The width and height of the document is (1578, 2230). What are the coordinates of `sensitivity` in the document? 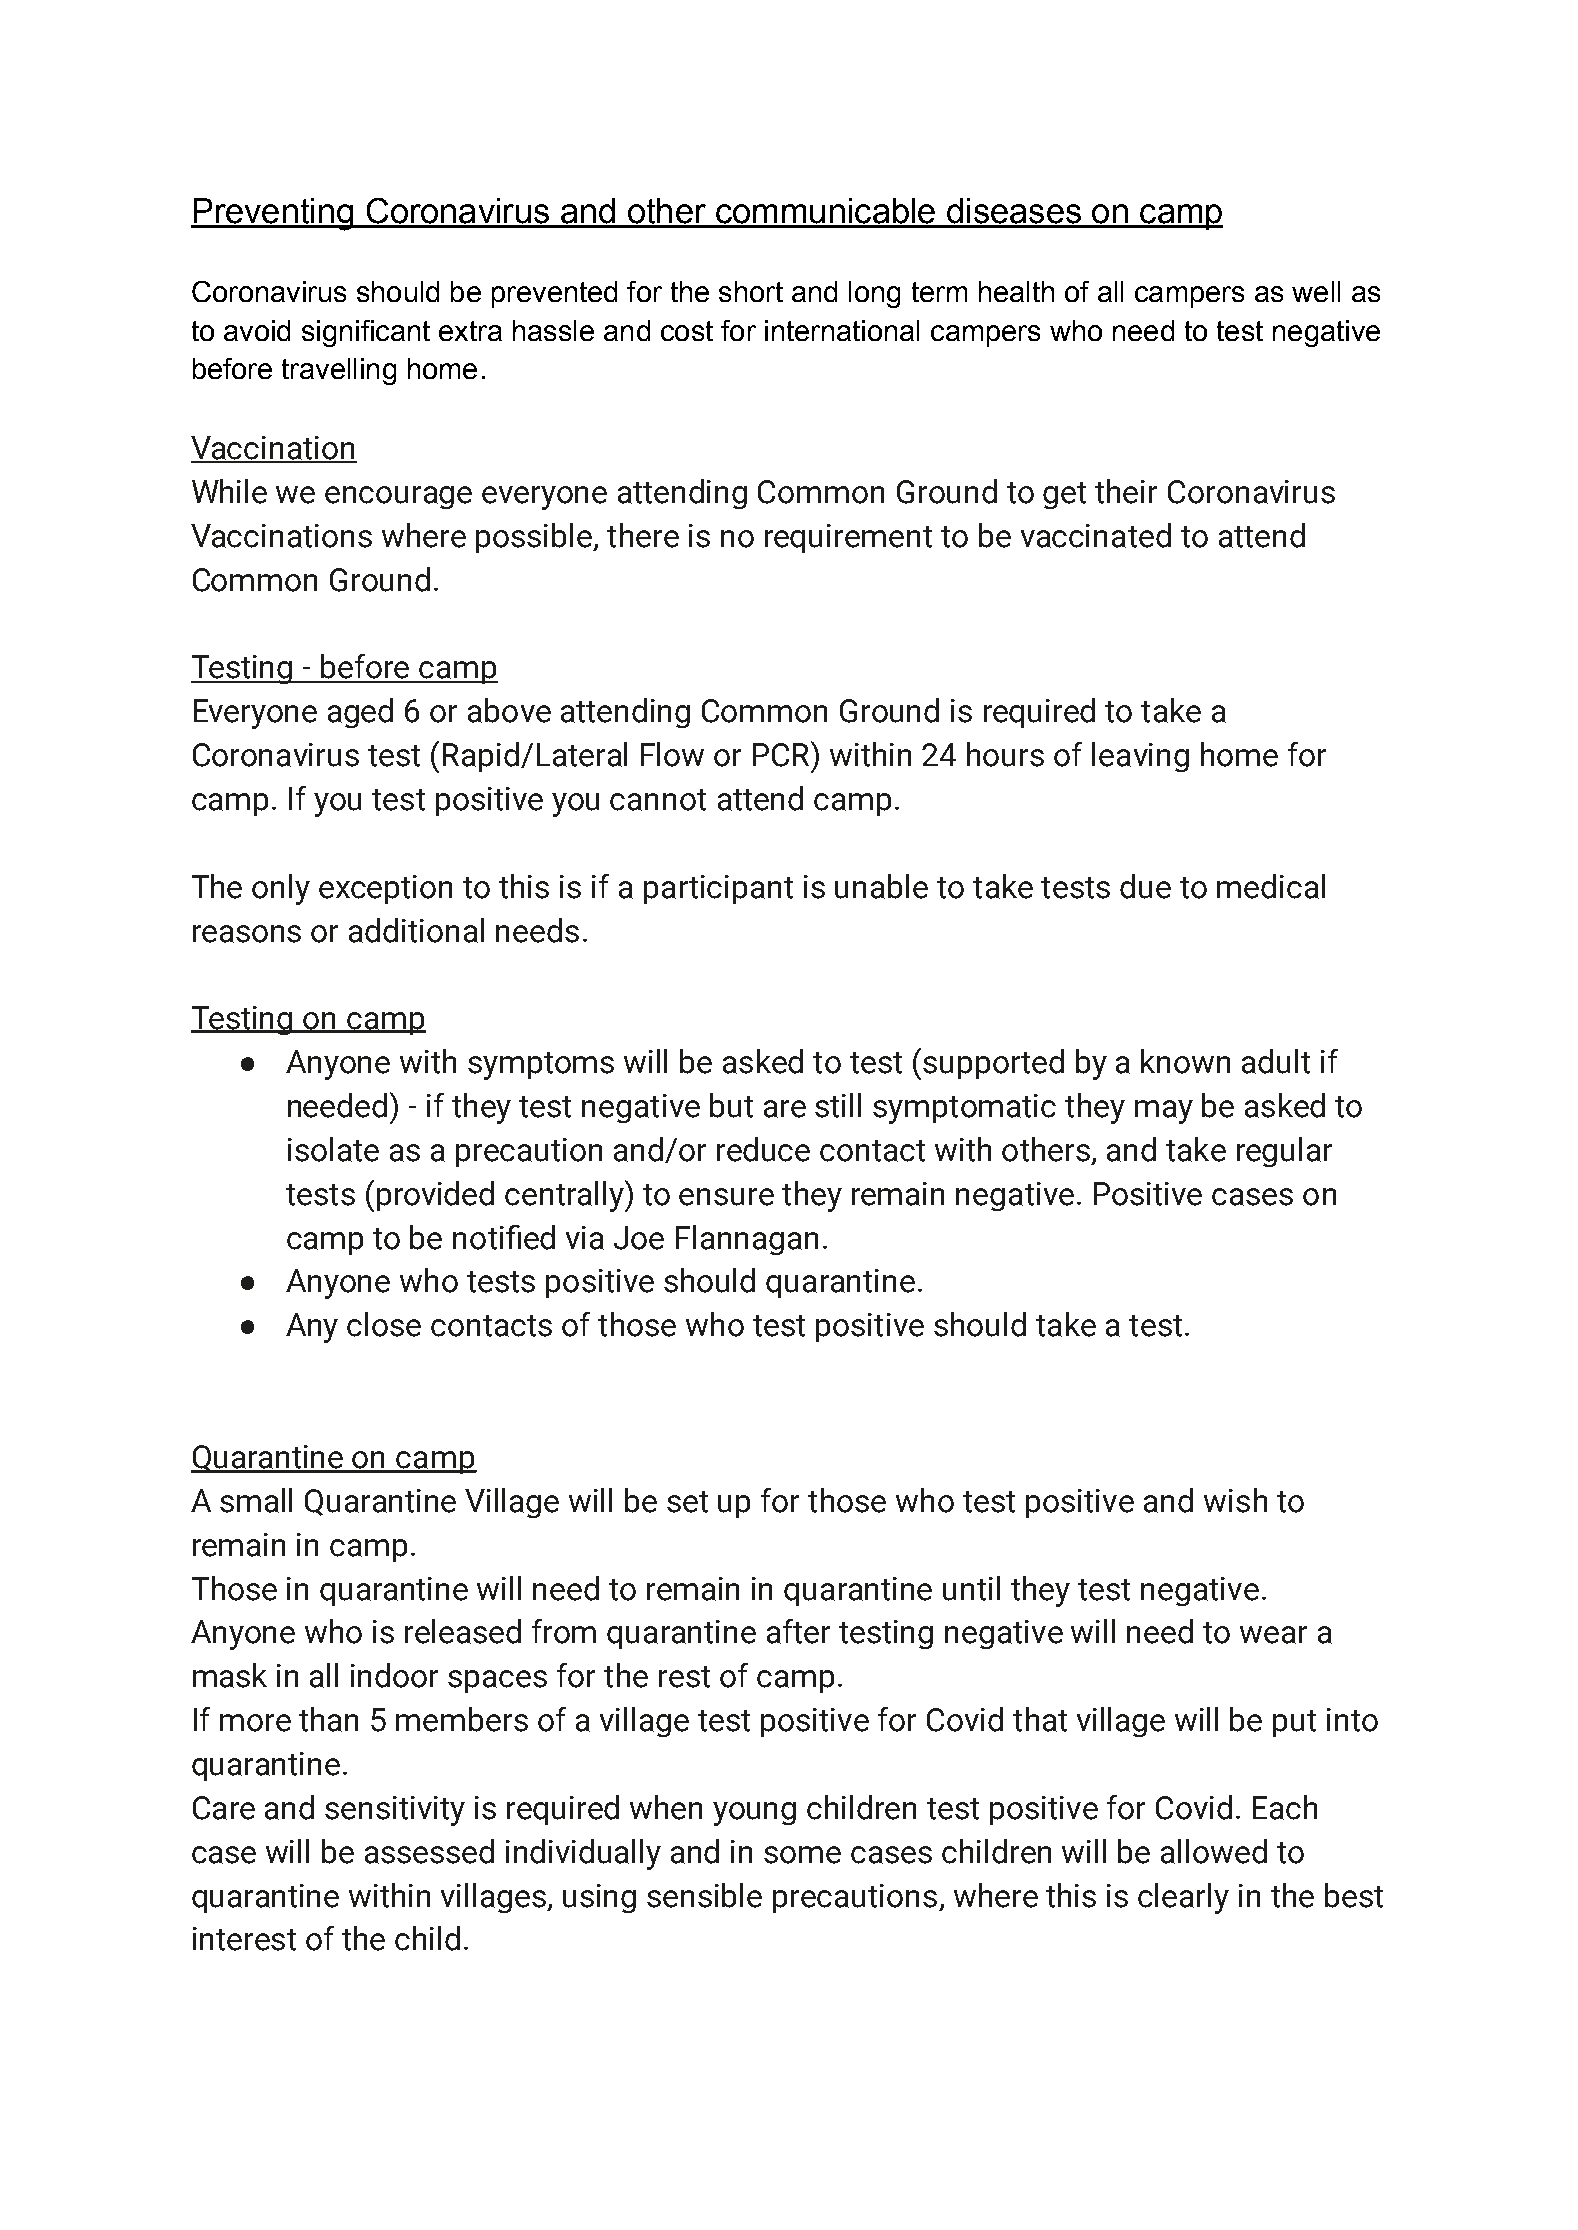 It's located at (395, 1811).
